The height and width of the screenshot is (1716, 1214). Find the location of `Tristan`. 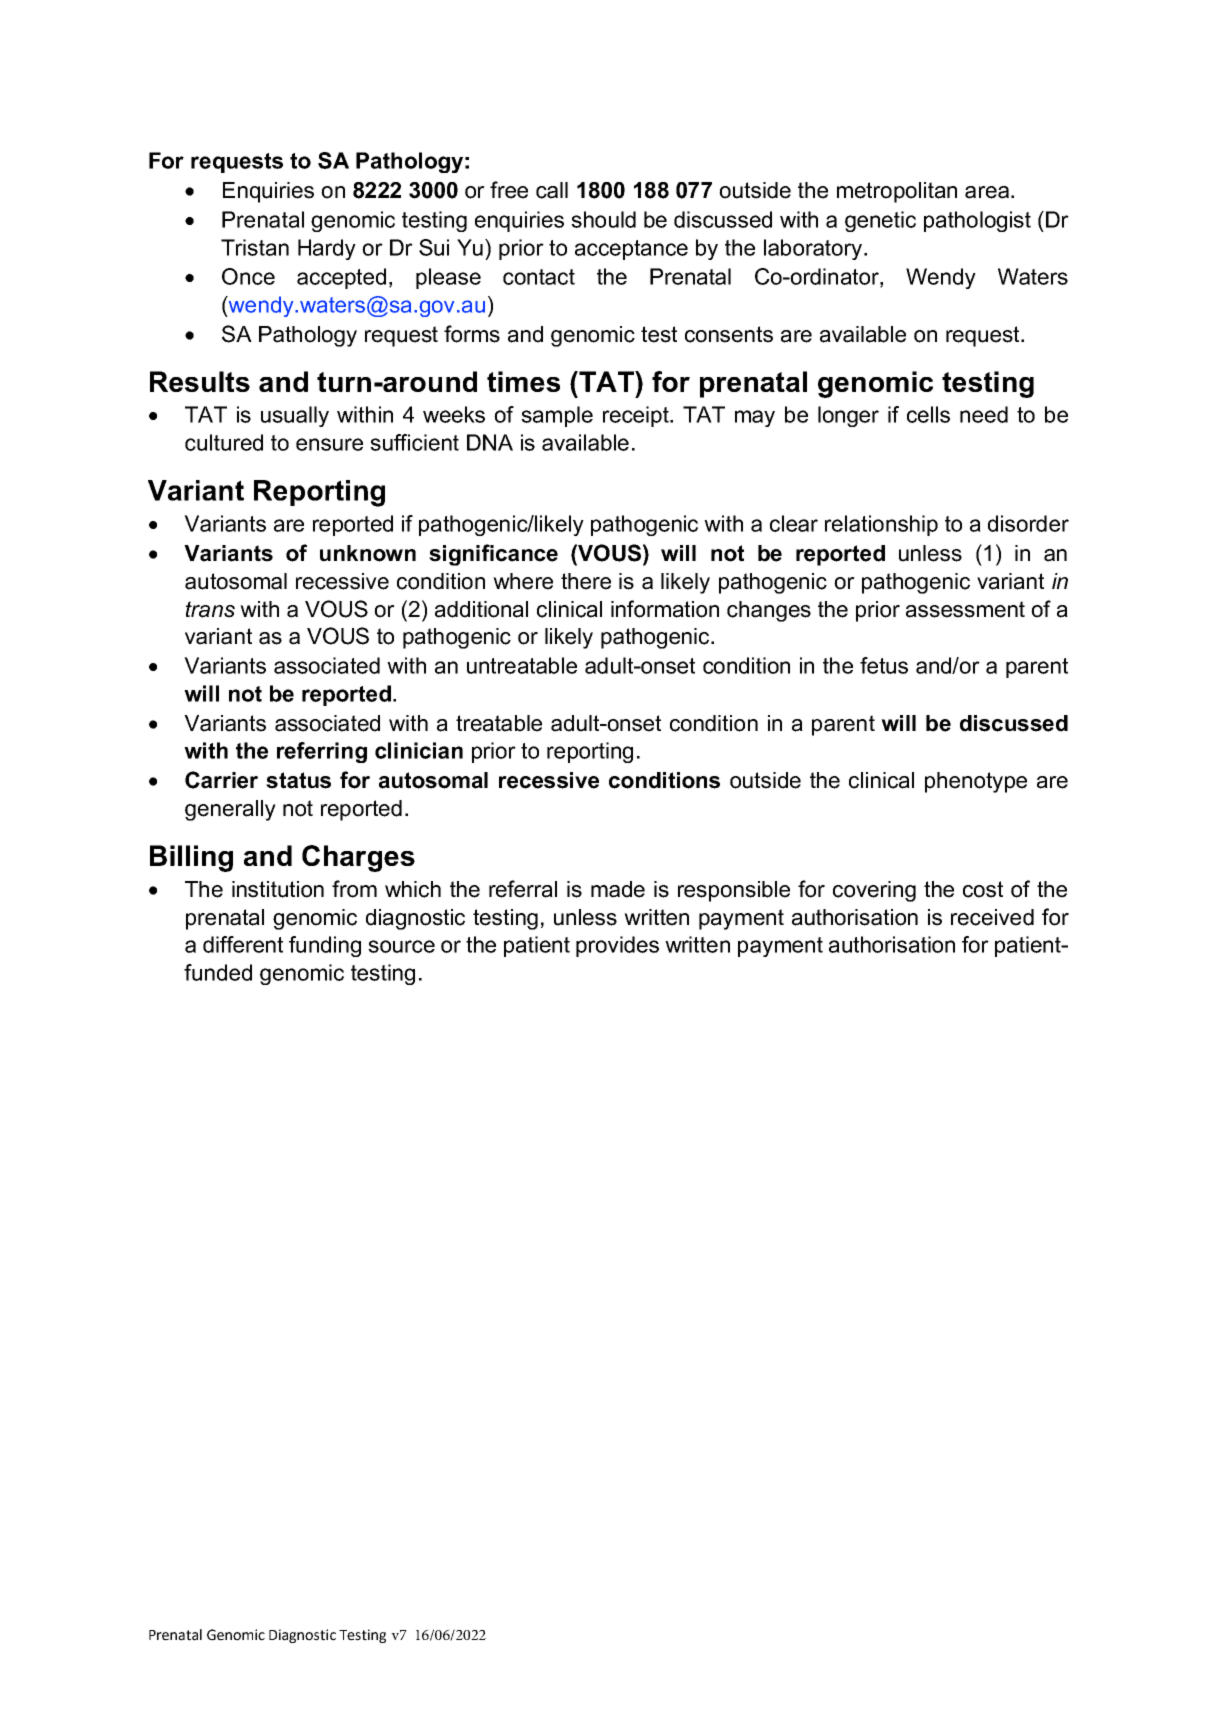

Tristan is located at coordinates (255, 247).
